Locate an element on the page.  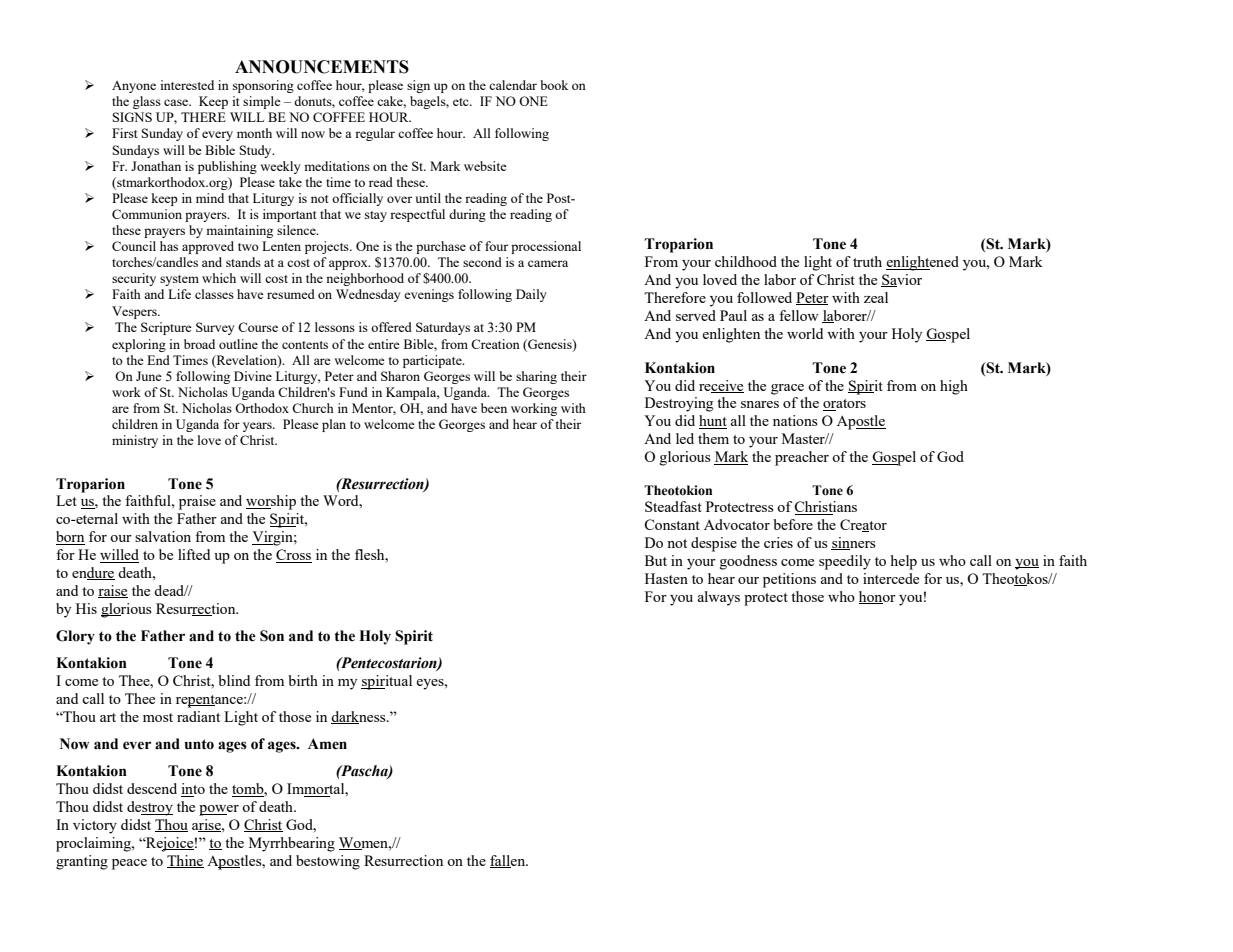
preacher is located at coordinates (802, 458).
